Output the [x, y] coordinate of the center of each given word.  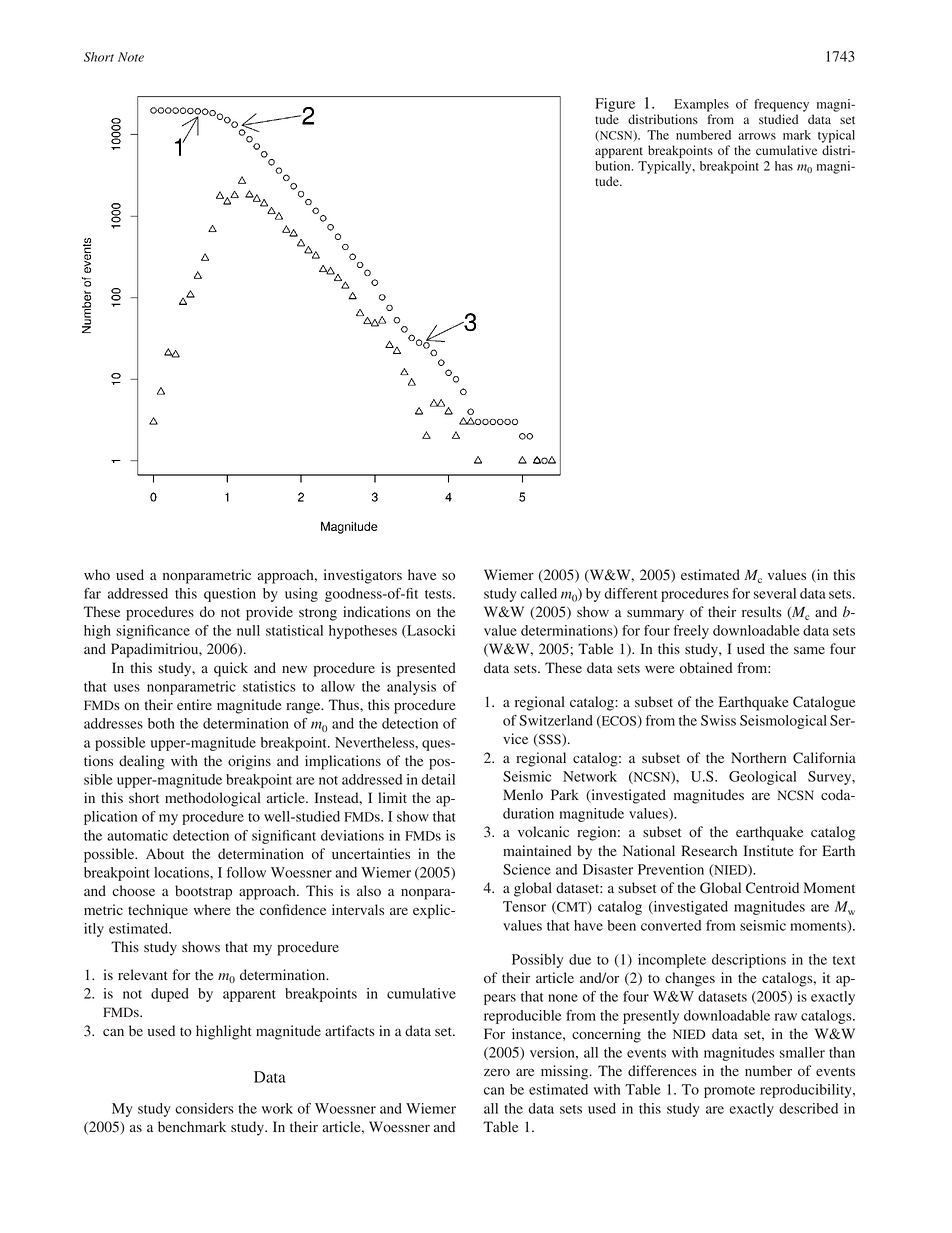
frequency [781, 105]
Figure [615, 105]
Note [131, 57]
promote [729, 1092]
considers [204, 1108]
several [775, 593]
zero [497, 1072]
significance [153, 632]
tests [439, 594]
